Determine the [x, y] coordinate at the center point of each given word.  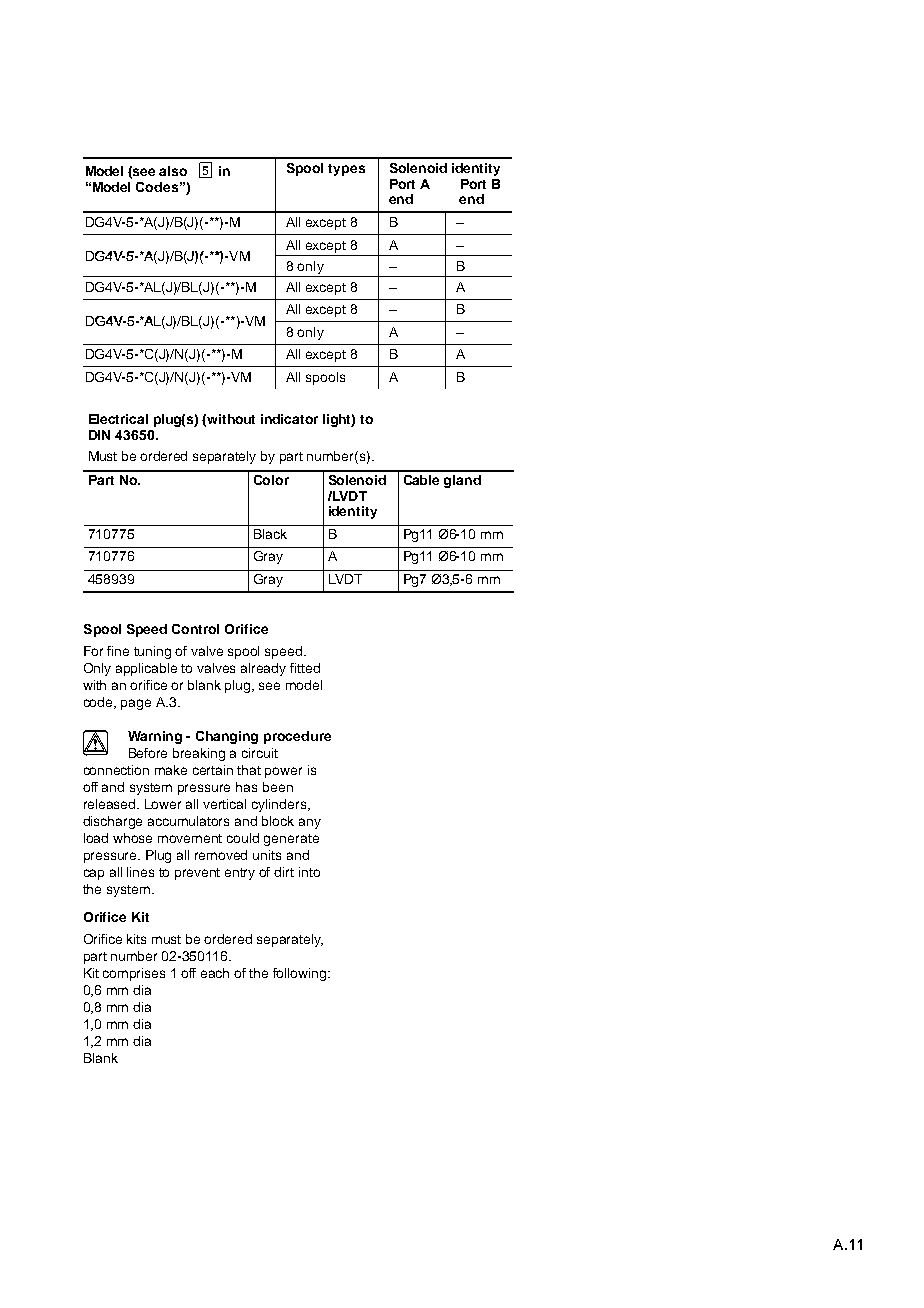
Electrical [118, 419]
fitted [305, 668]
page [136, 704]
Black [270, 534]
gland [462, 481]
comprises [134, 974]
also [173, 171]
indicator [289, 419]
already [263, 669]
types [346, 170]
